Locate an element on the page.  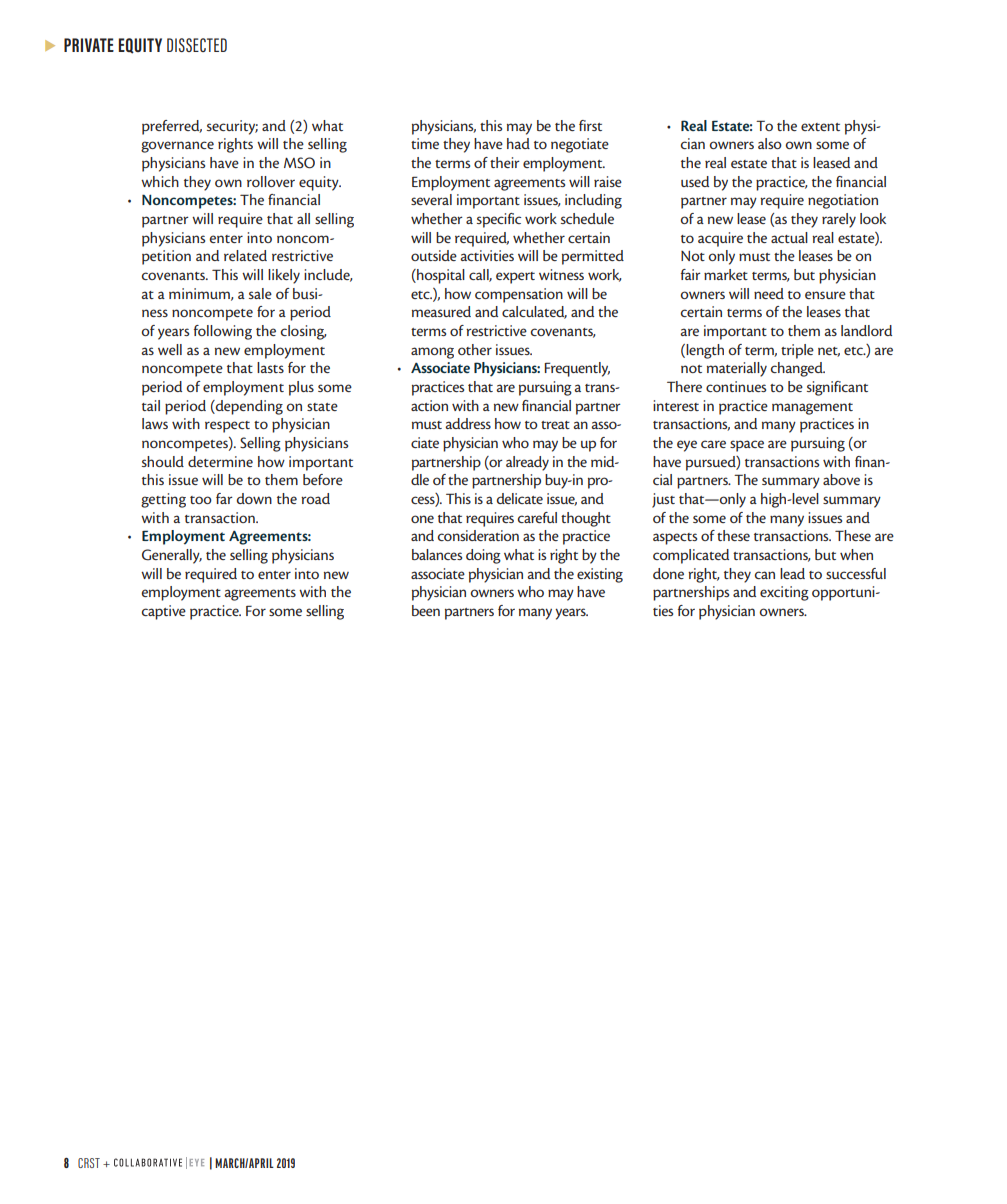
captive is located at coordinates (164, 612).
